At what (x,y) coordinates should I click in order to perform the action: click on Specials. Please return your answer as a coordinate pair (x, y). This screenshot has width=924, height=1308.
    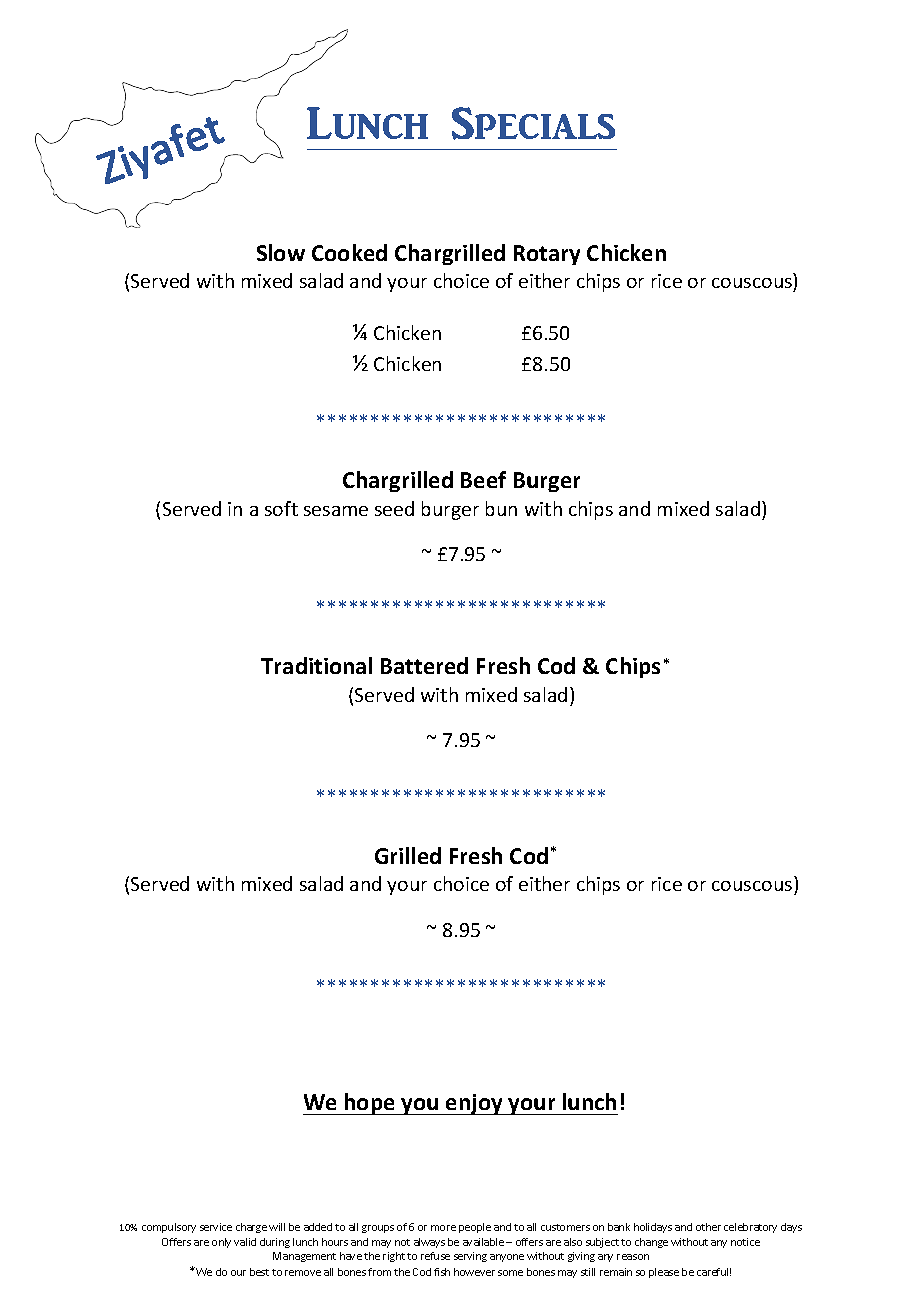
    Looking at the image, I should click on (533, 123).
